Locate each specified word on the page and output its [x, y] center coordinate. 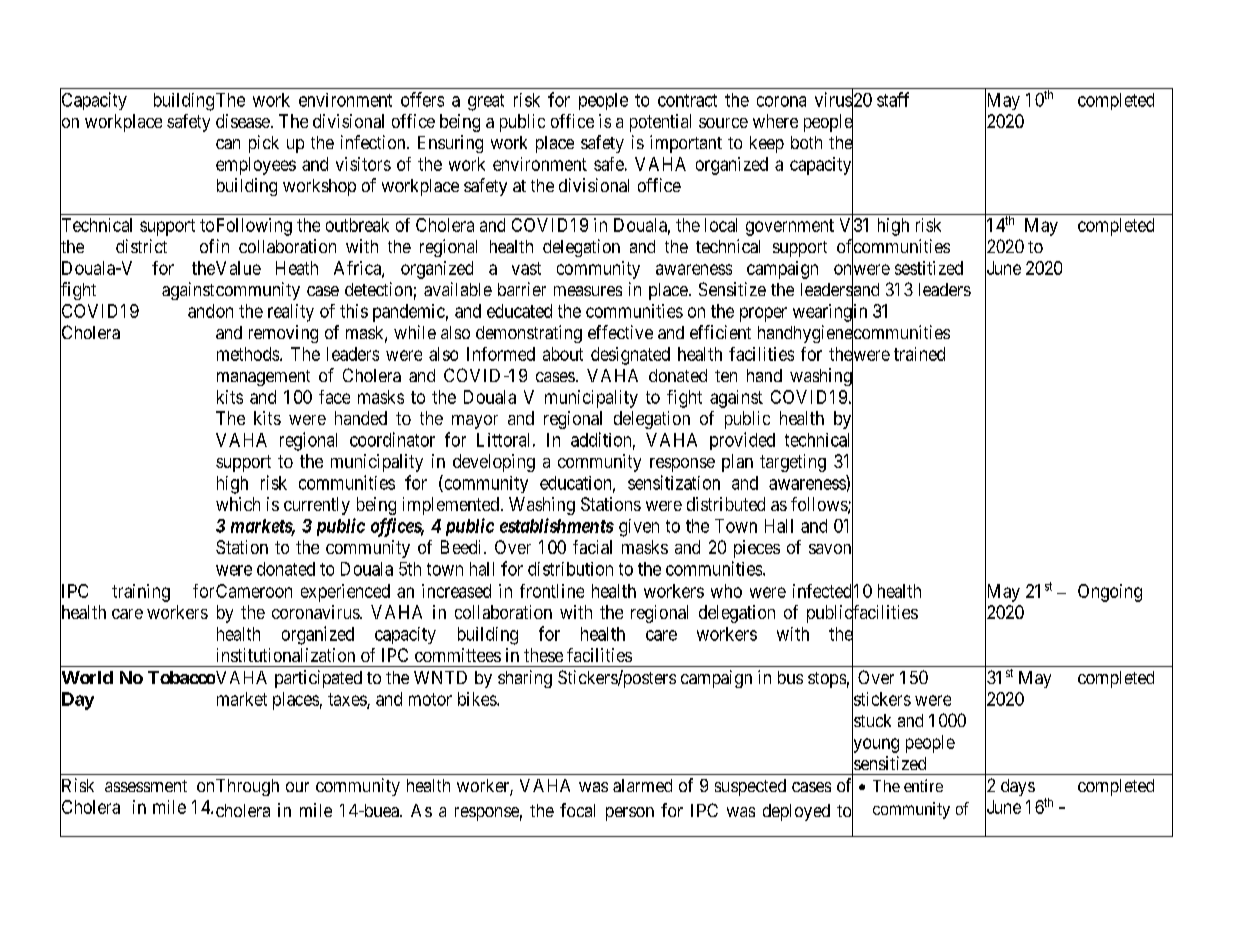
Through [247, 787]
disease [243, 121]
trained [919, 354]
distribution [570, 569]
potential [660, 123]
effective [620, 332]
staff [893, 99]
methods [248, 354]
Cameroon [254, 591]
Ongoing [1110, 593]
